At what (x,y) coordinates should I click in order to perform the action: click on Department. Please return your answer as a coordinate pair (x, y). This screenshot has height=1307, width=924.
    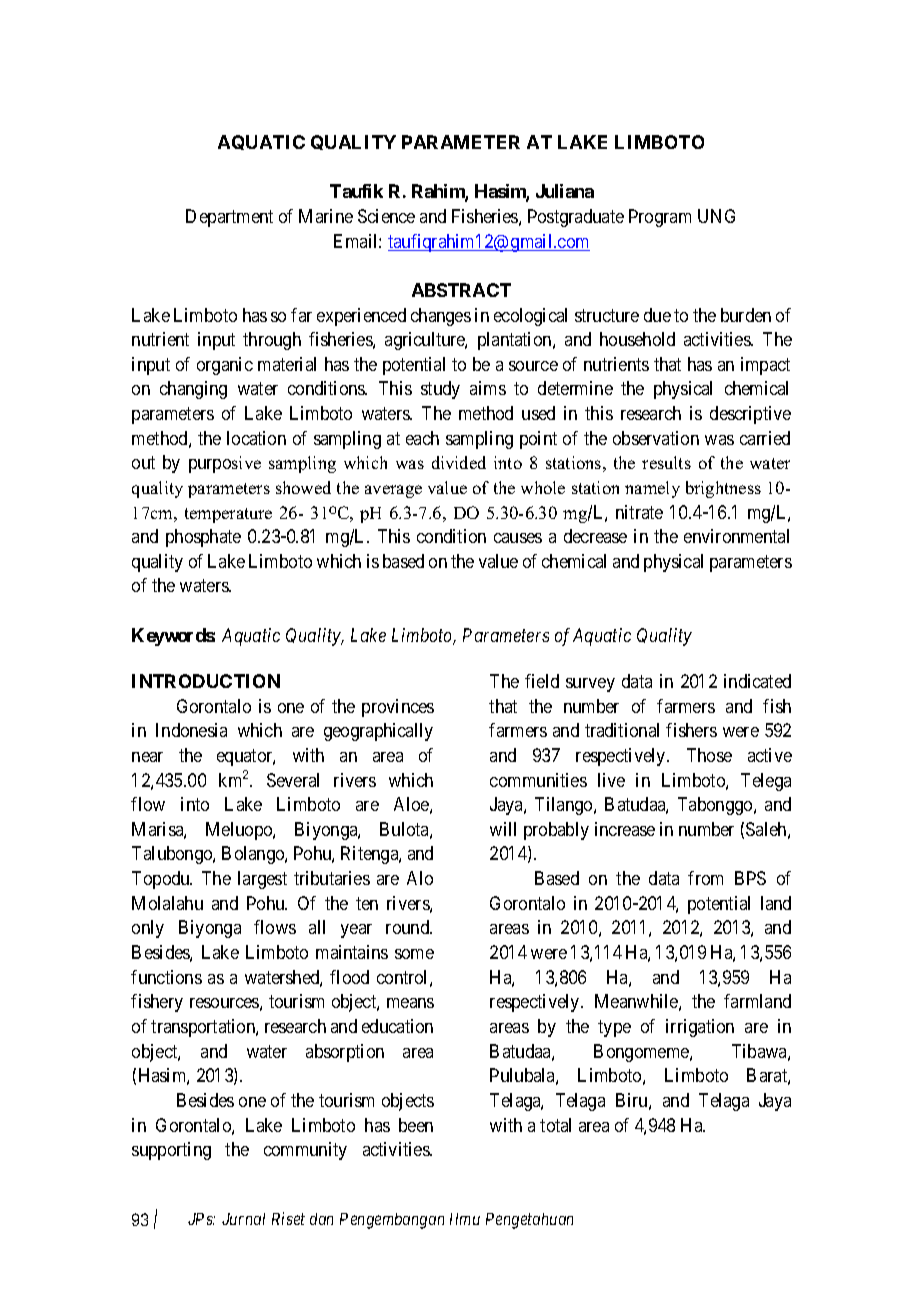
    Looking at the image, I should click on (229, 218).
